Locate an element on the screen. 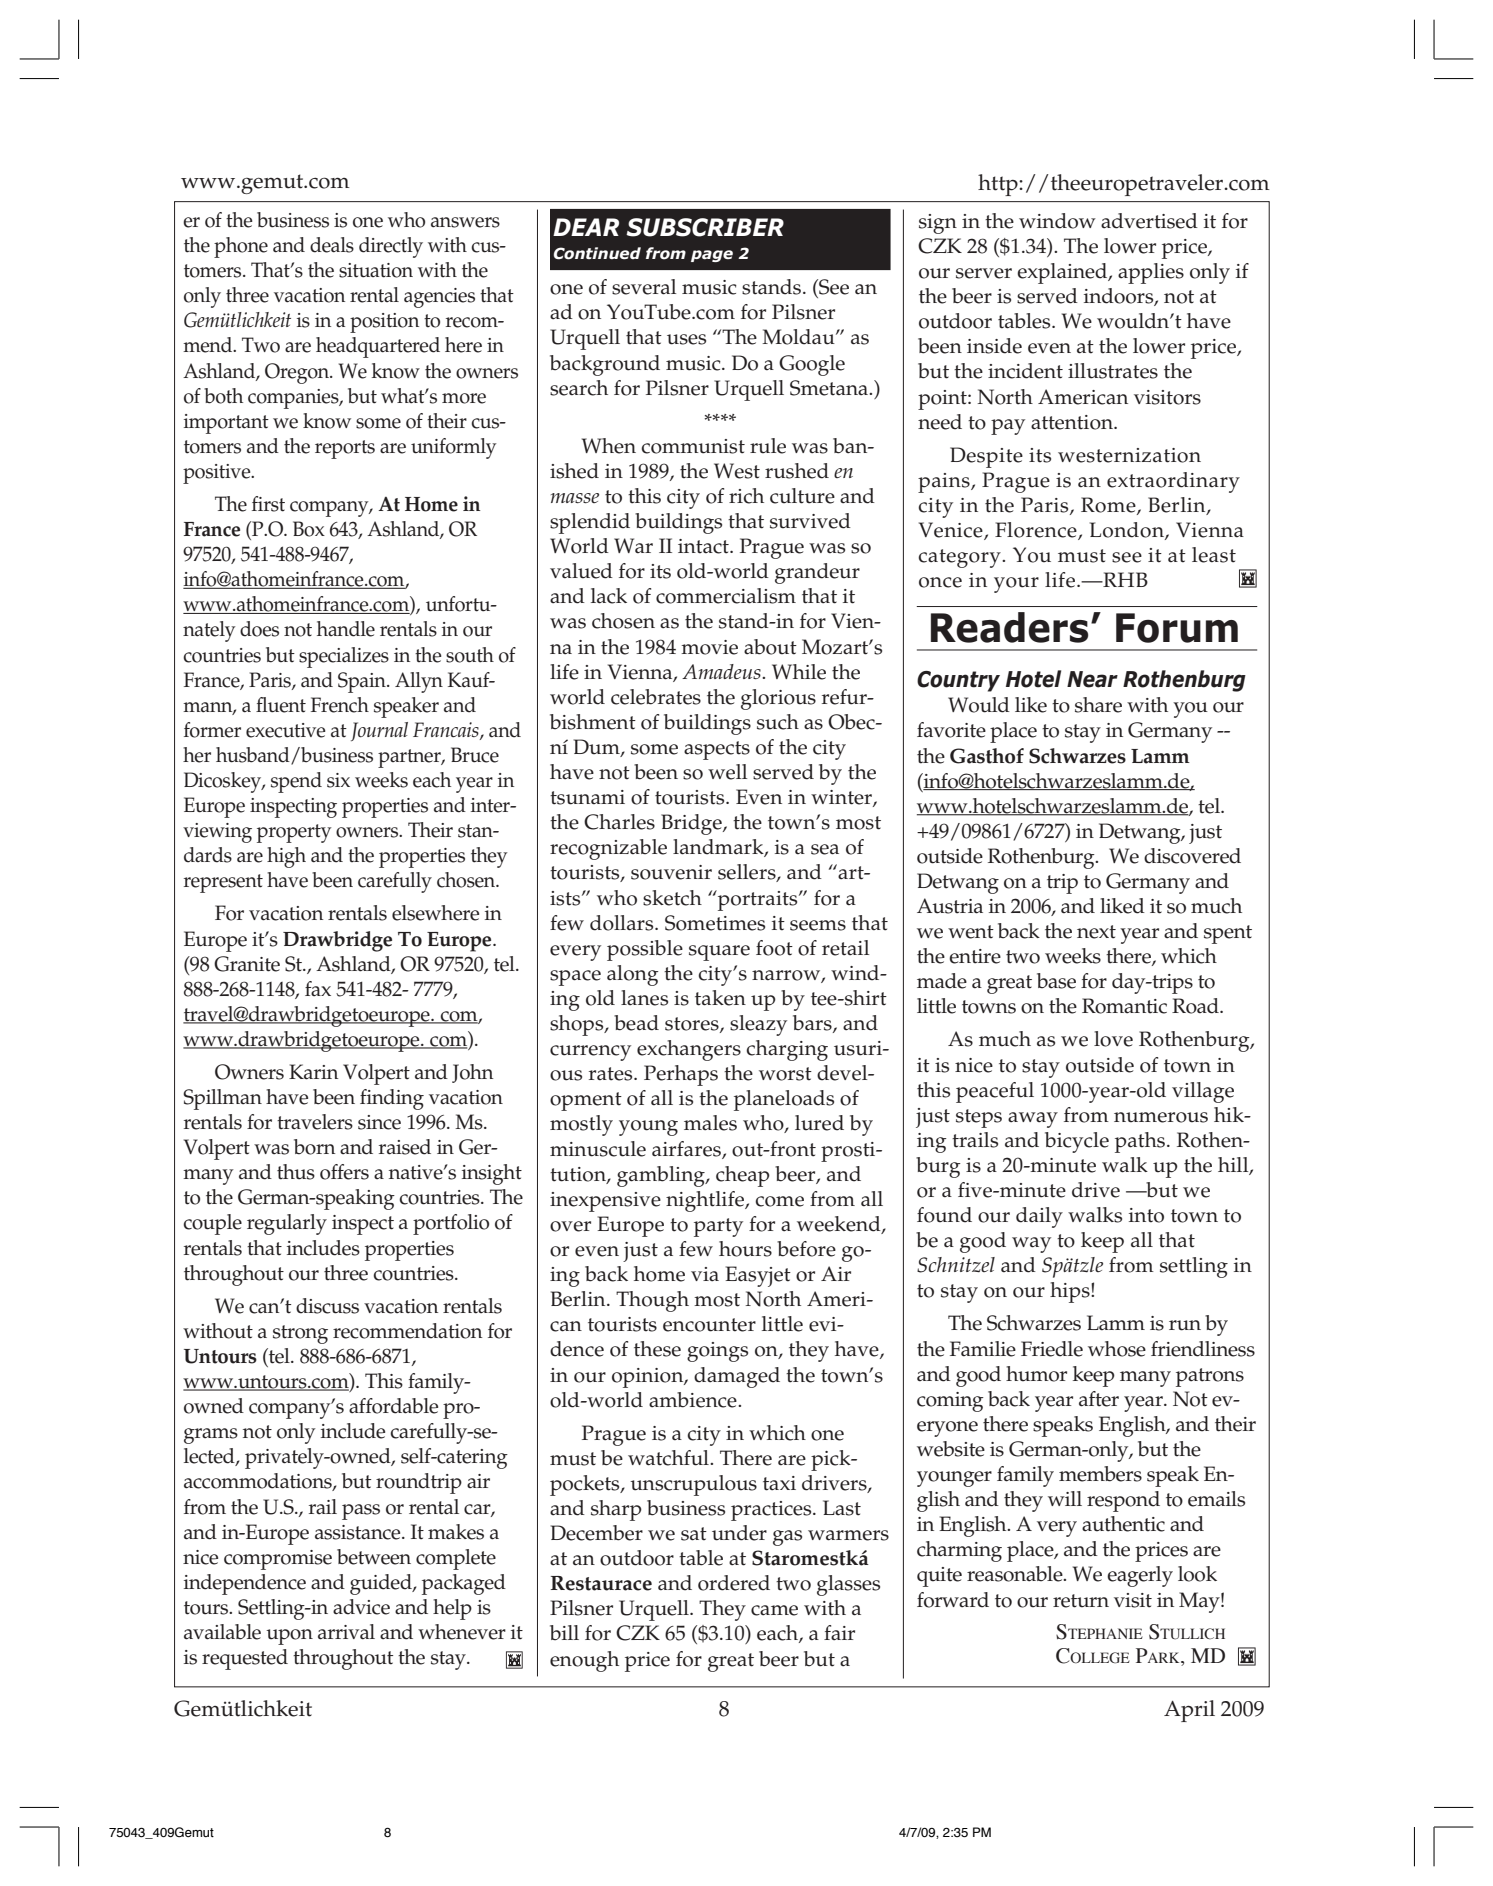 This screenshot has height=1886, width=1493. page is located at coordinates (712, 256).
